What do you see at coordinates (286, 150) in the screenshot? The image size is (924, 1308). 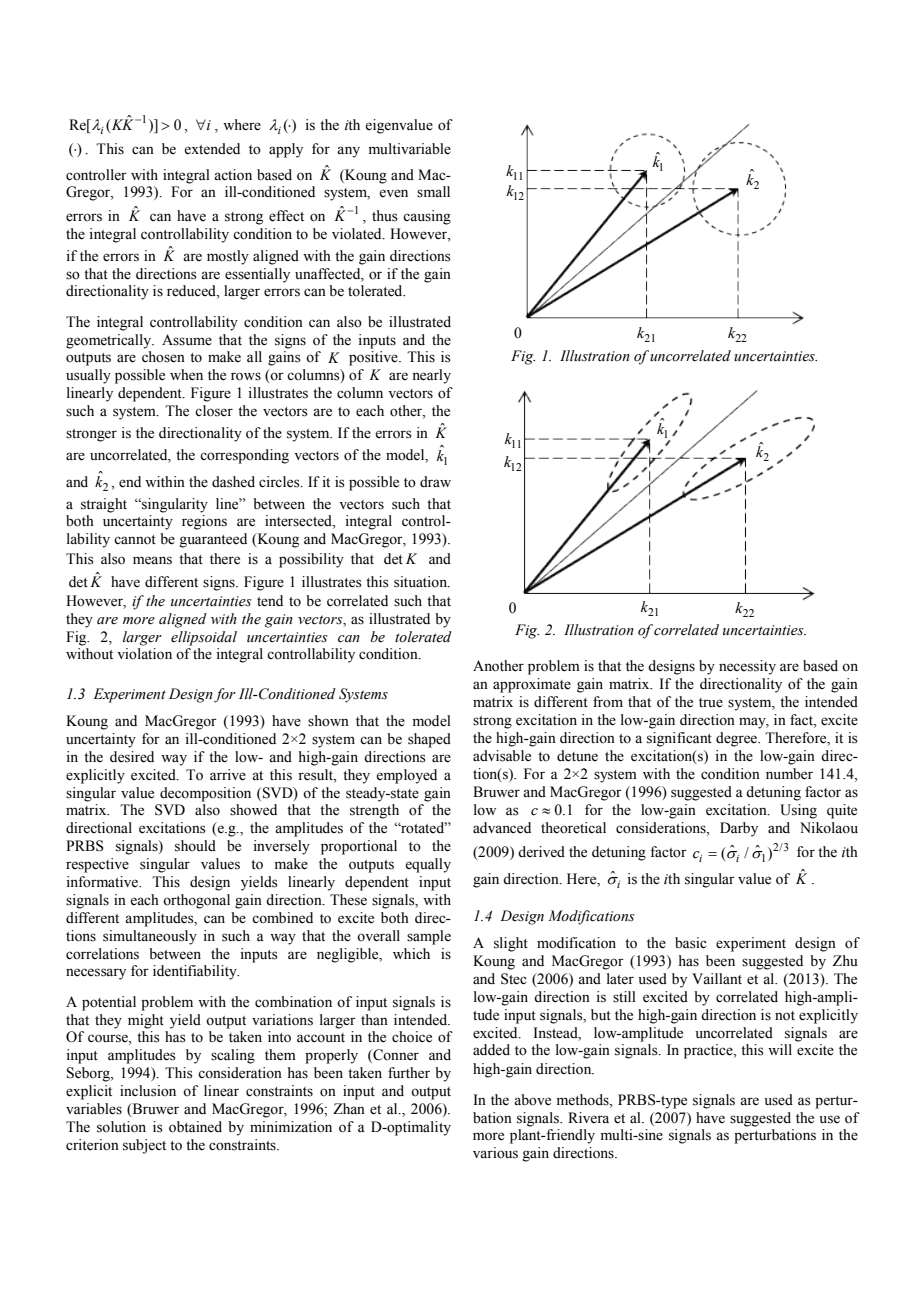 I see `apply` at bounding box center [286, 150].
